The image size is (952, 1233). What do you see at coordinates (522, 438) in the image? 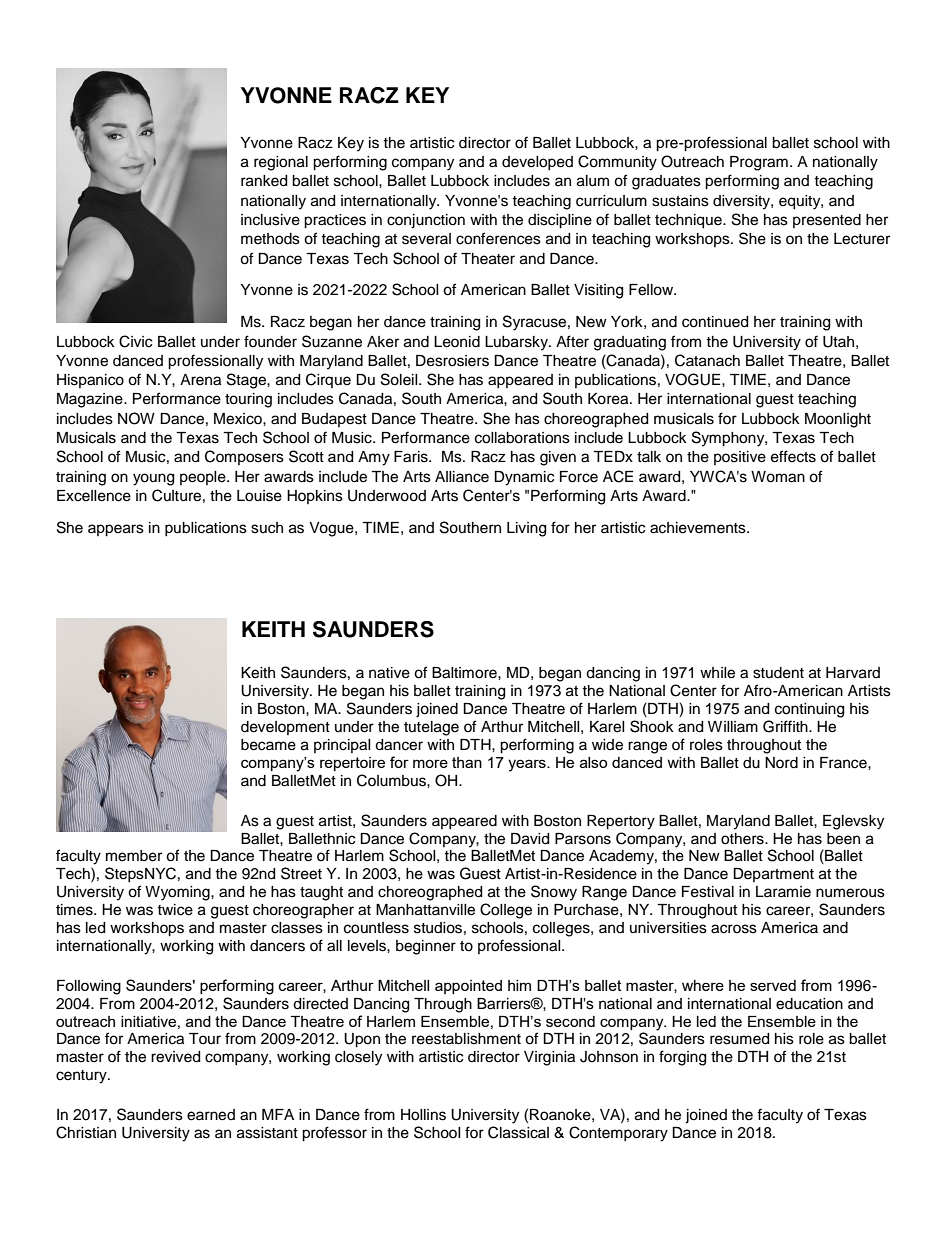
I see `collaborations` at bounding box center [522, 438].
